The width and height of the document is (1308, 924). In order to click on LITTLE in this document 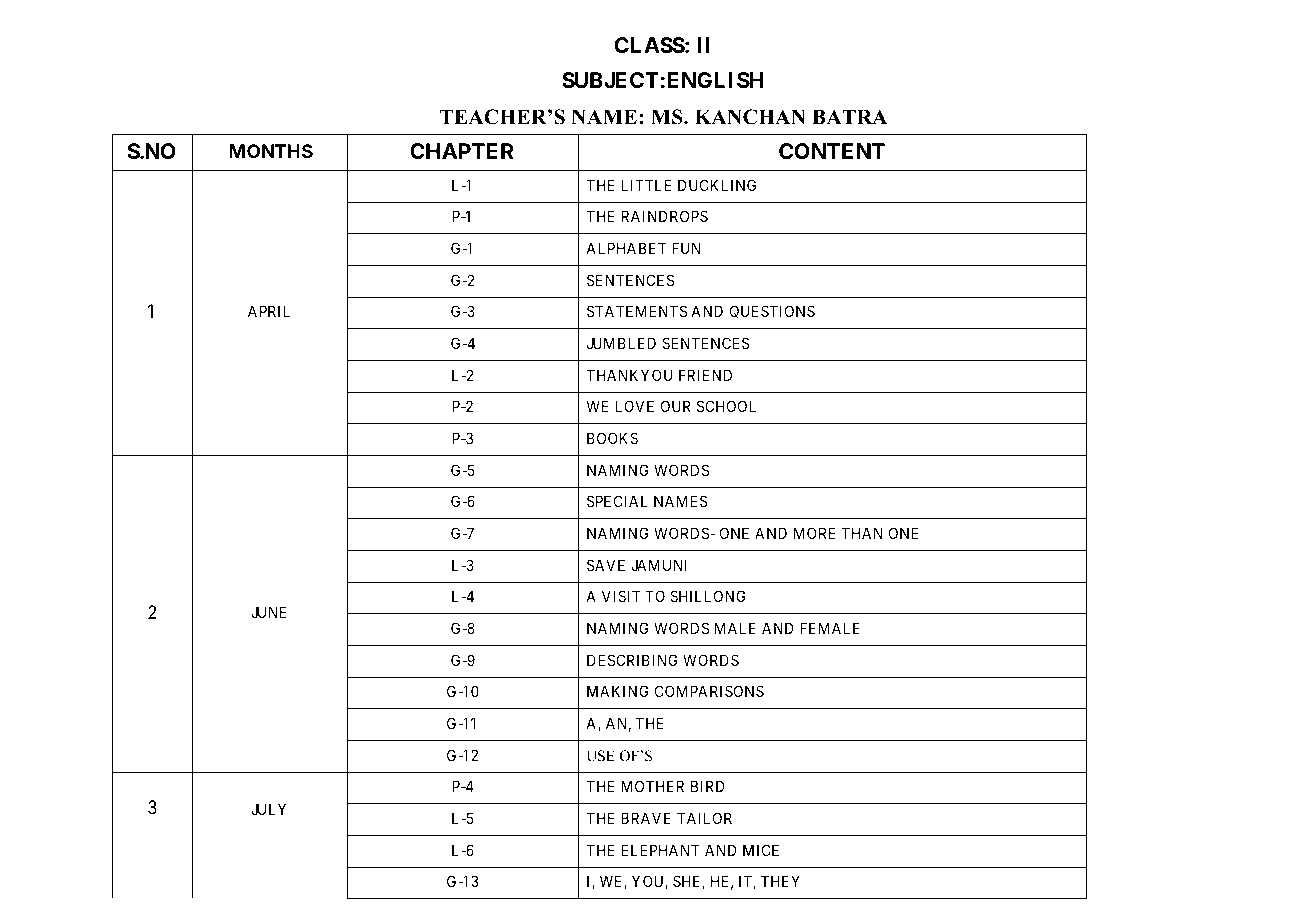, I will do `click(646, 185)`.
